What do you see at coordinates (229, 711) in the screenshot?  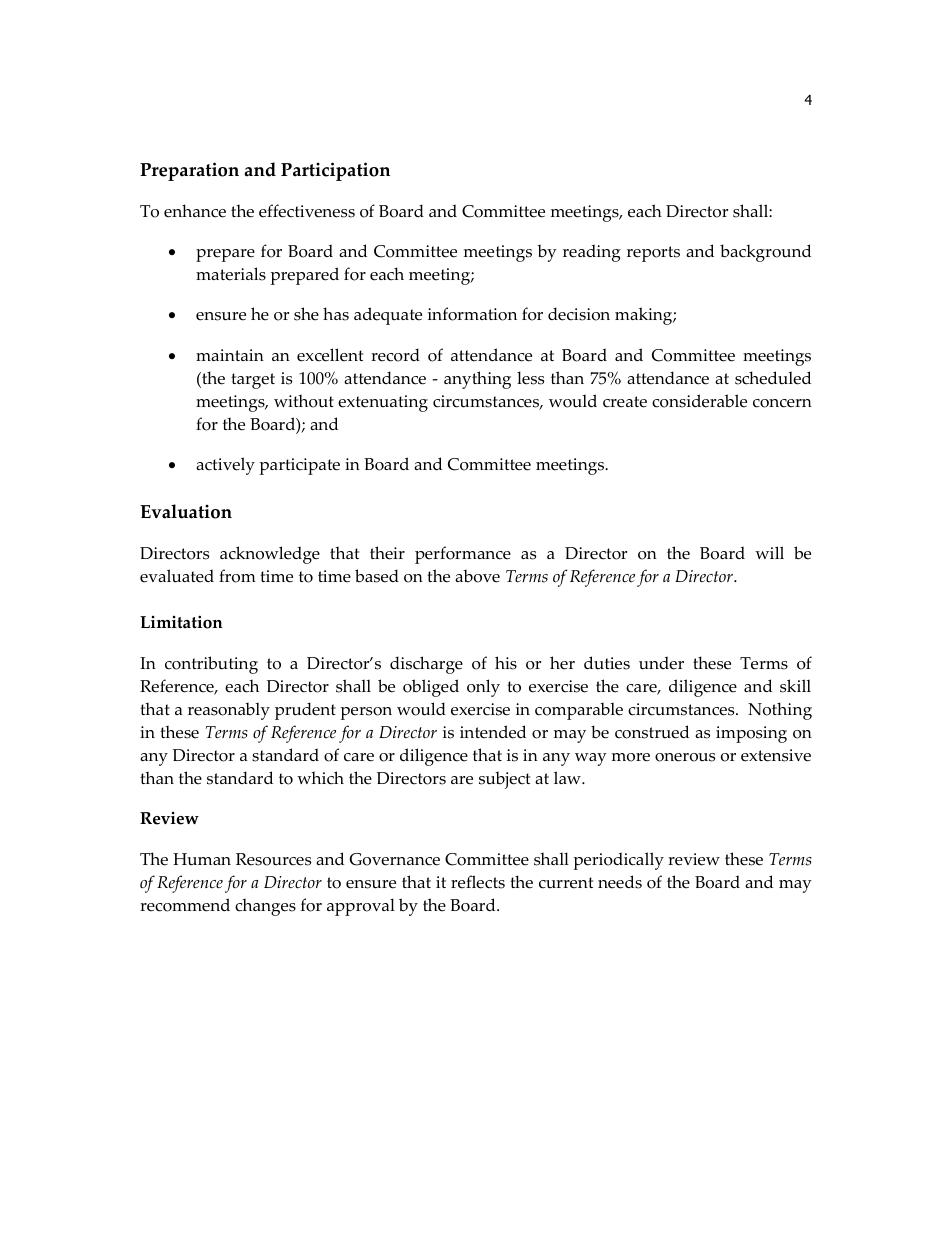 I see `reasonably` at bounding box center [229, 711].
